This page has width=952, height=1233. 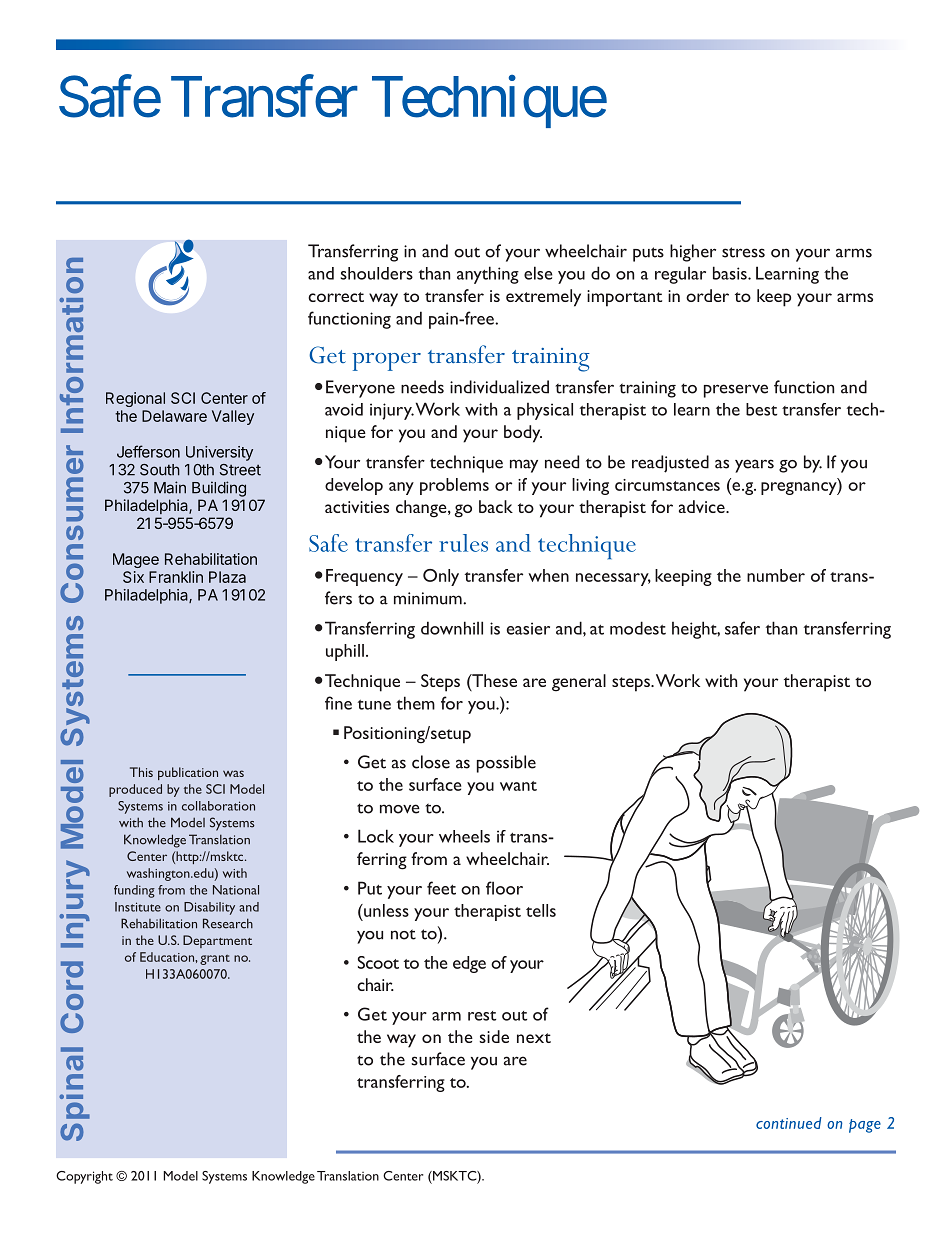 I want to click on side, so click(x=494, y=1036).
